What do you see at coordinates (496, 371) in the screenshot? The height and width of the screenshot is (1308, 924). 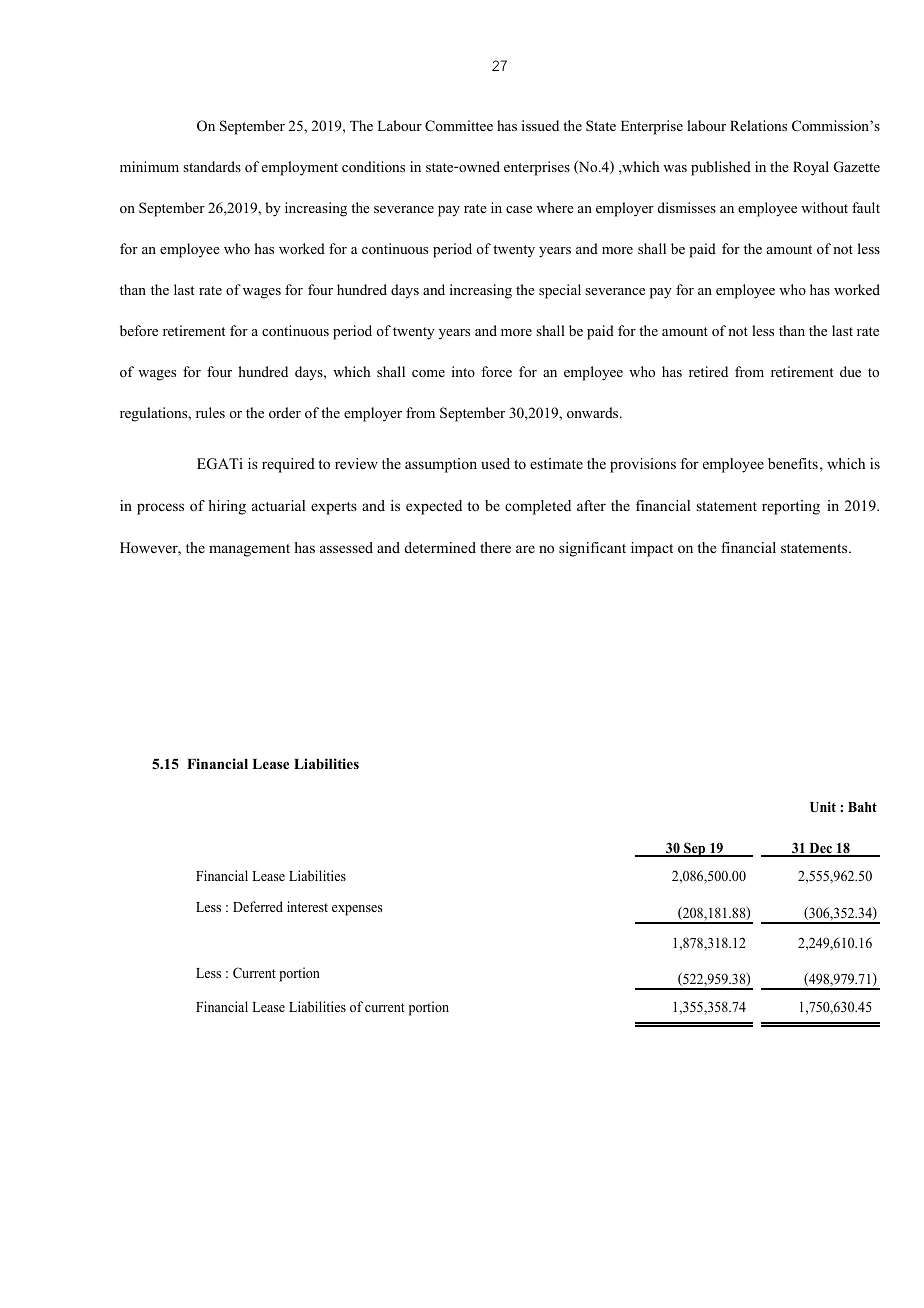 I see `force` at bounding box center [496, 371].
